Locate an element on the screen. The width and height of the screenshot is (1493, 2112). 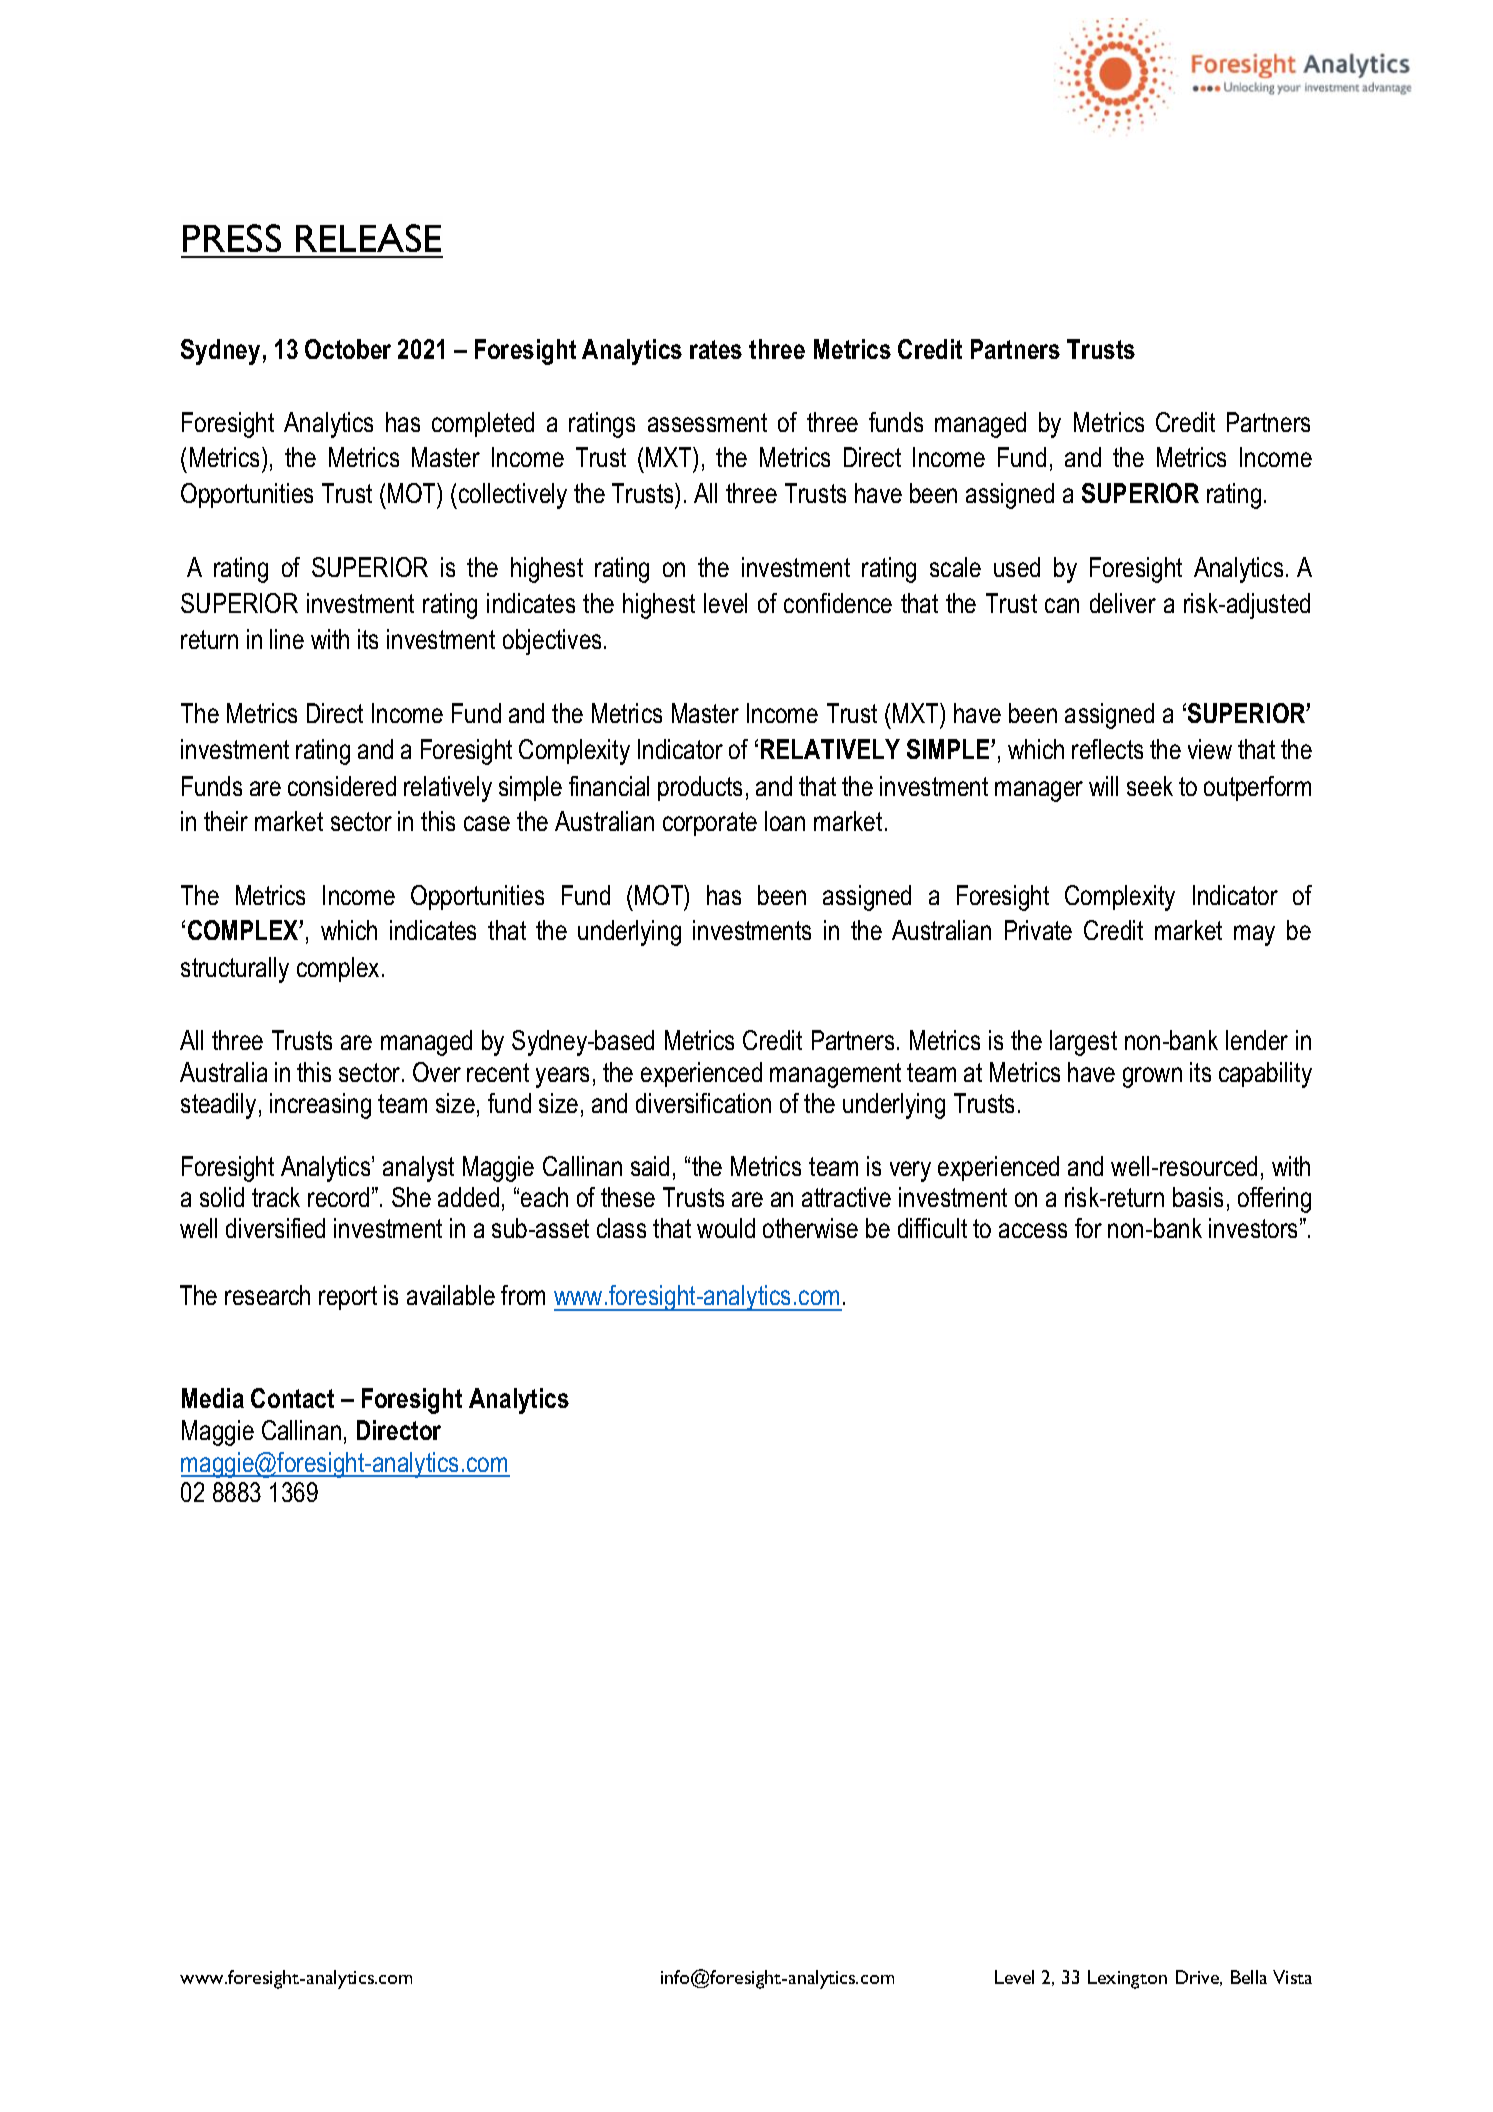
would is located at coordinates (726, 1228).
